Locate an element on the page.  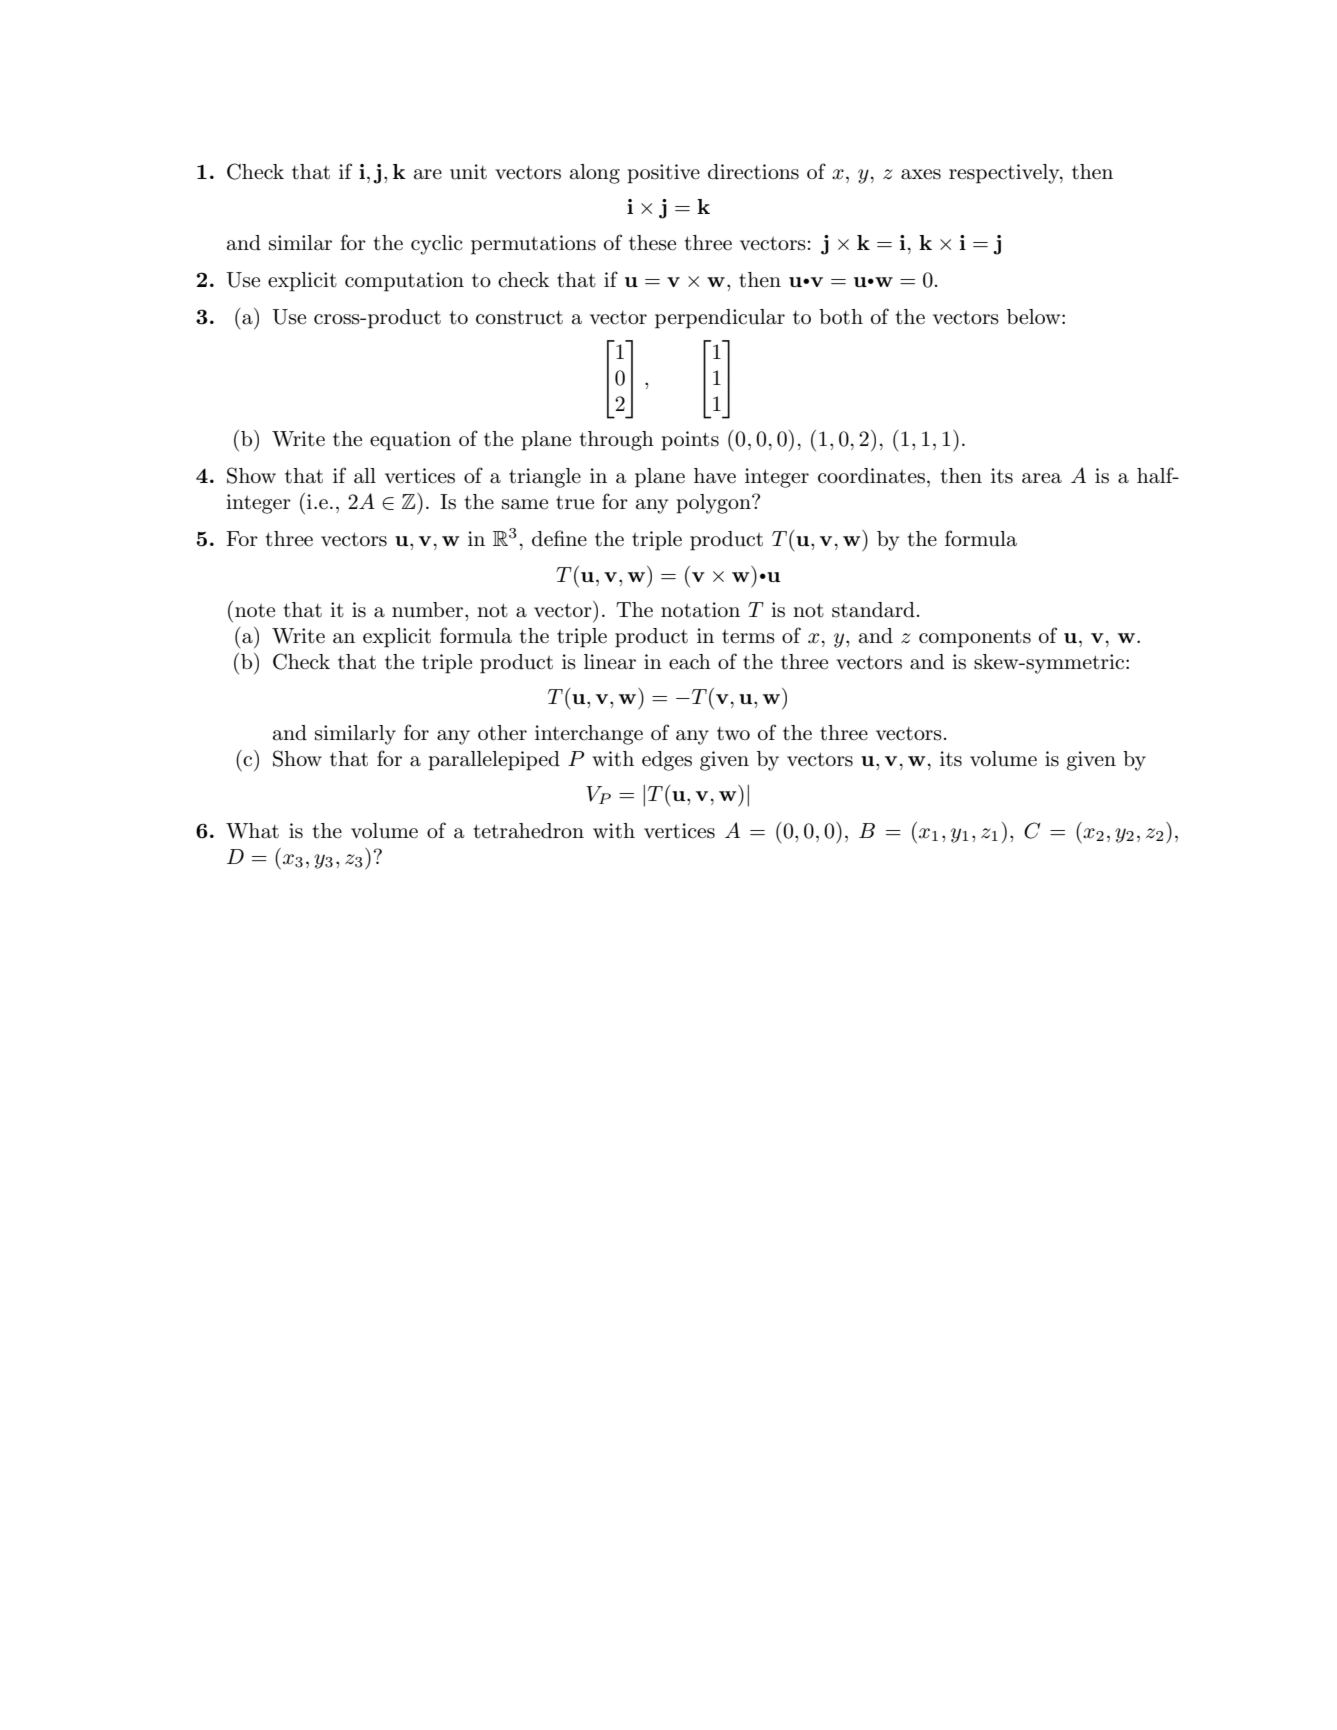
coordinates is located at coordinates (871, 476).
